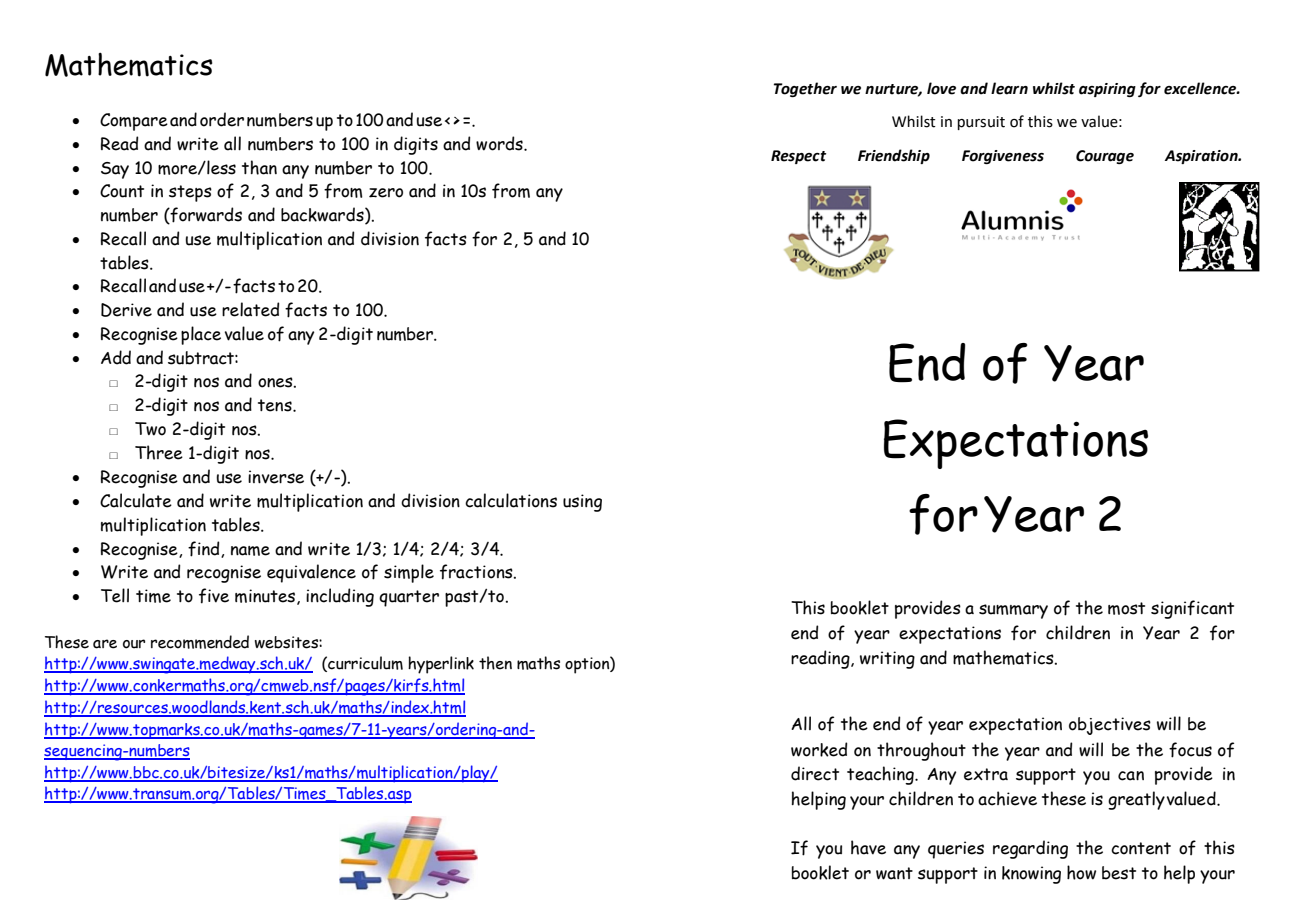  I want to click on related, so click(250, 309).
